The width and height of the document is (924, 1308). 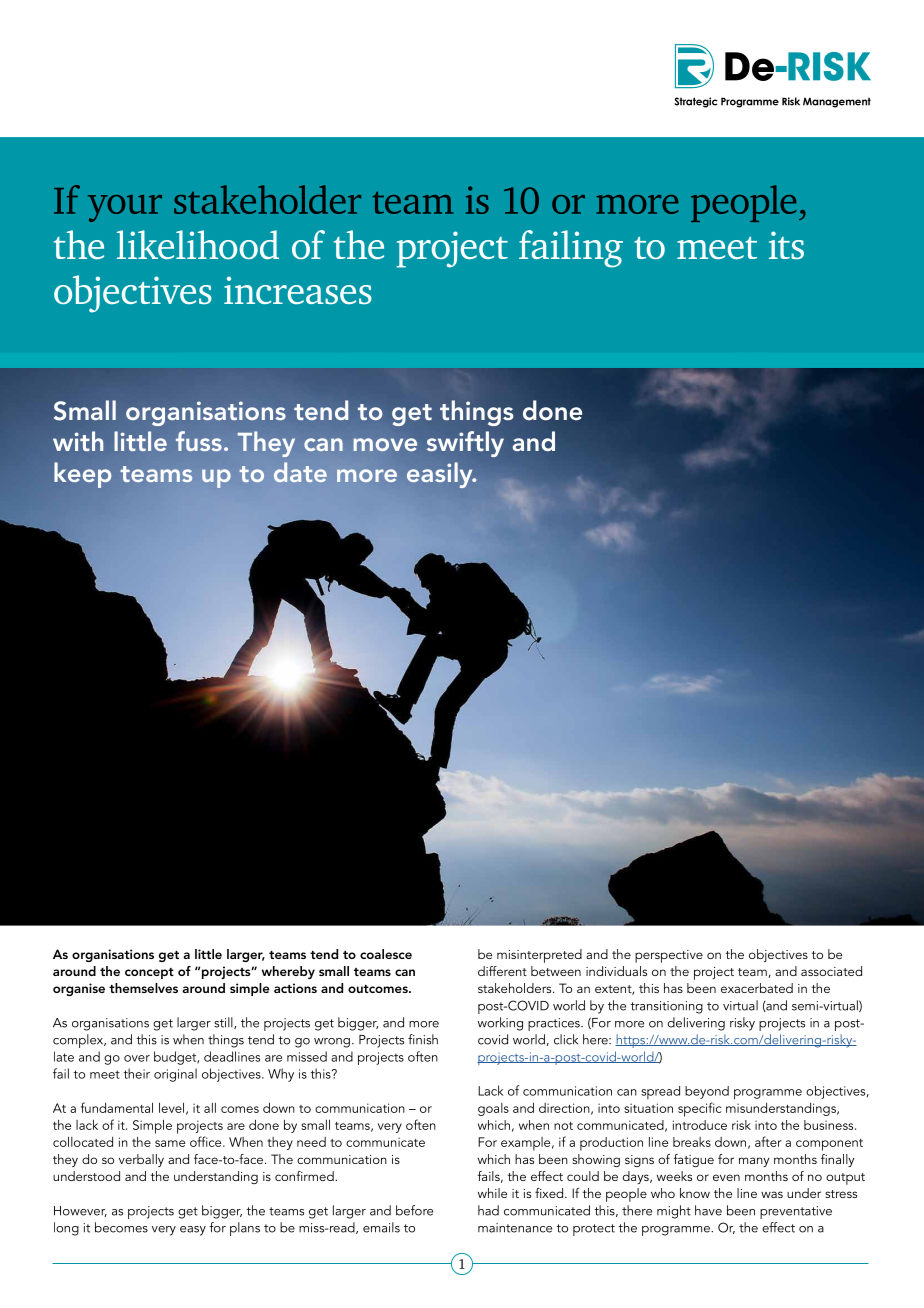 What do you see at coordinates (696, 102) in the document?
I see `Strategic` at bounding box center [696, 102].
